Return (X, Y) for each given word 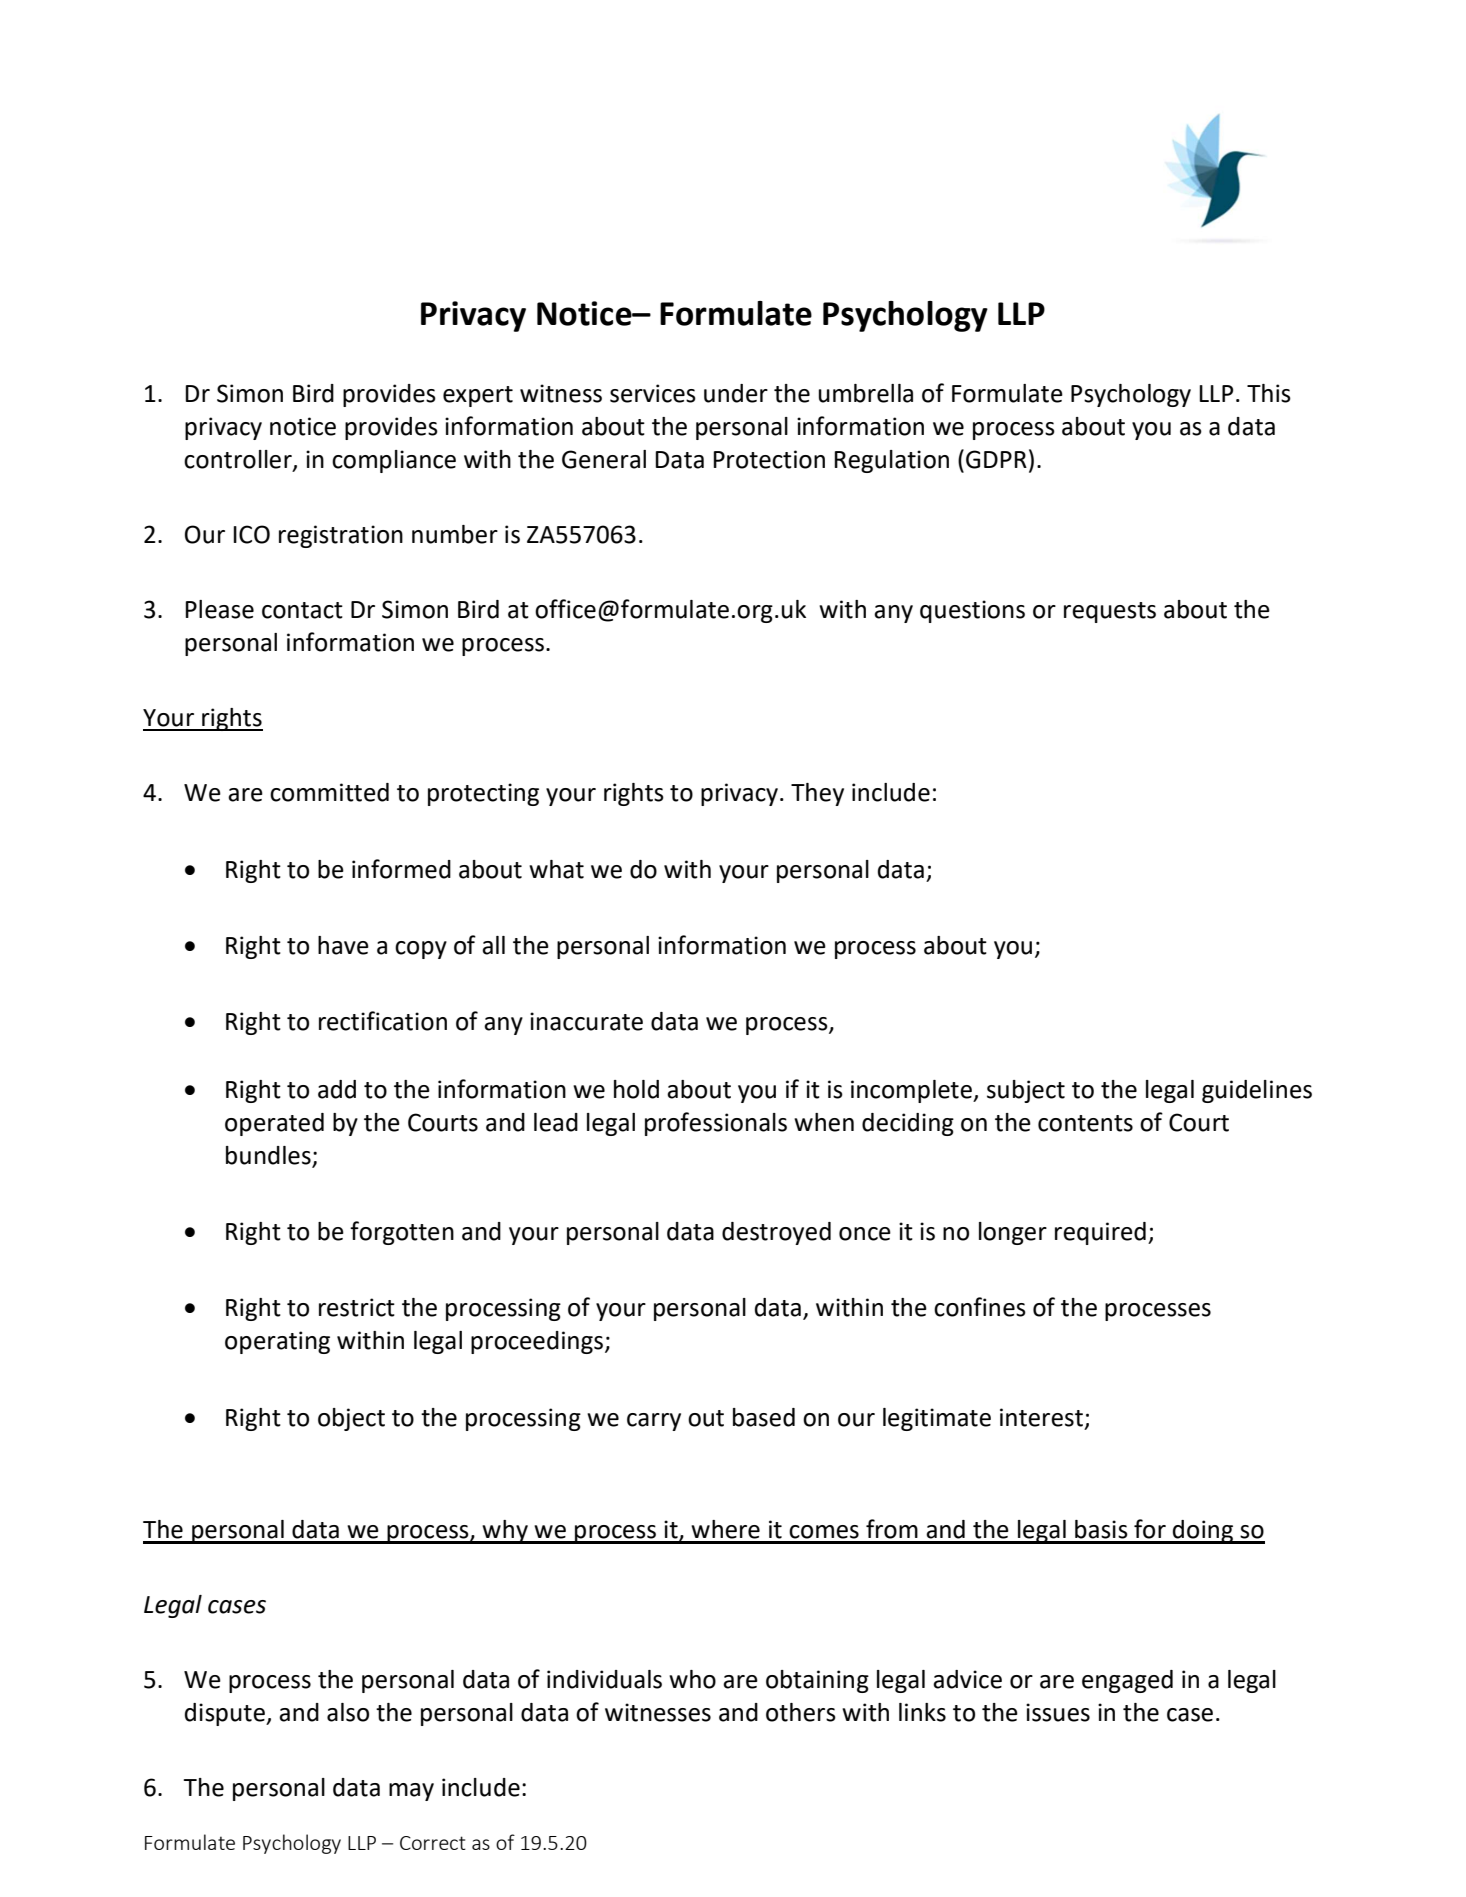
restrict (357, 1307)
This (1269, 393)
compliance (394, 461)
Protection (769, 459)
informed (401, 869)
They (817, 794)
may (411, 1792)
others (801, 1712)
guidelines (1257, 1091)
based (764, 1417)
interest (1041, 1417)
